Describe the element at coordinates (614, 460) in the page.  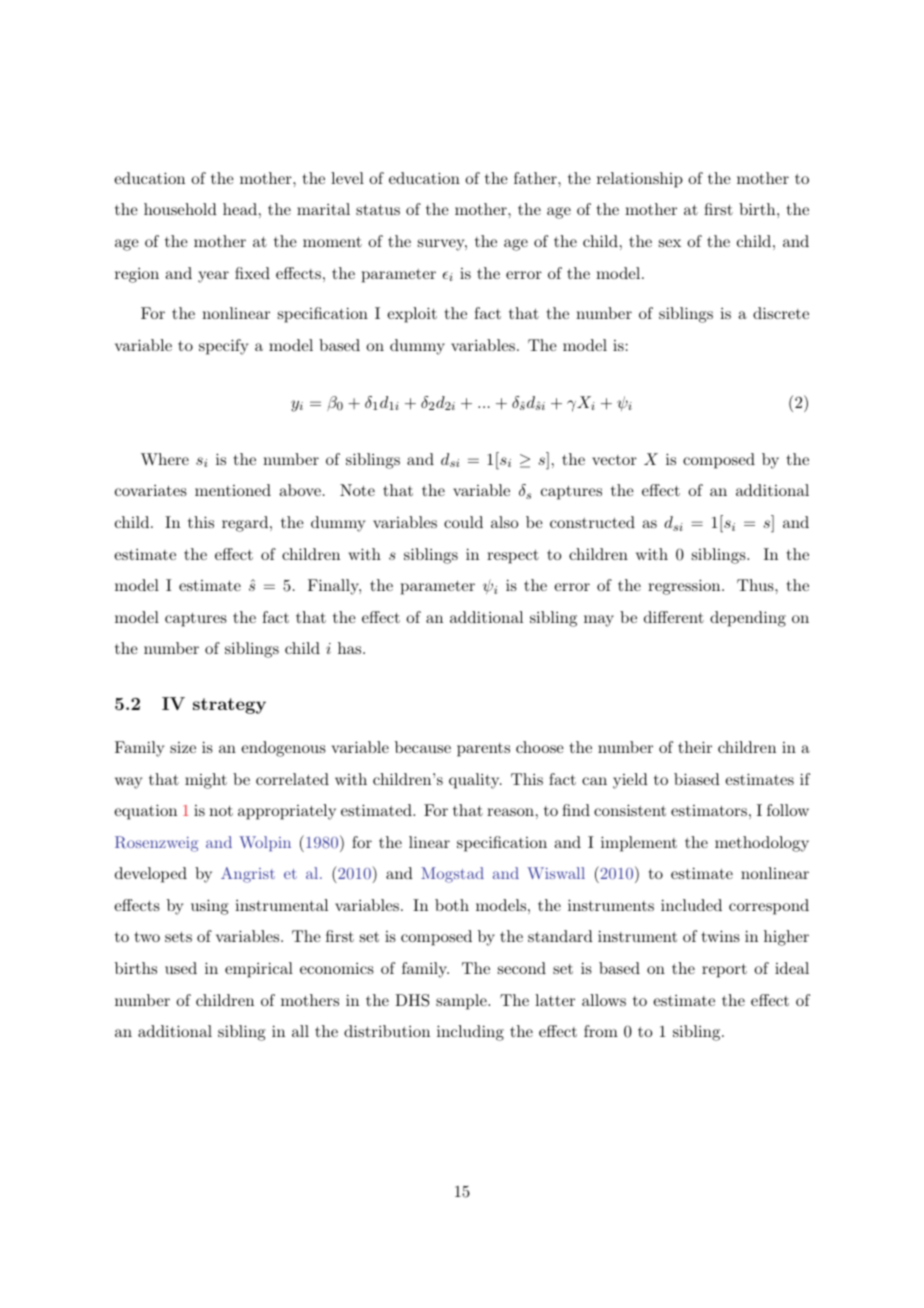
I see `vector` at that location.
